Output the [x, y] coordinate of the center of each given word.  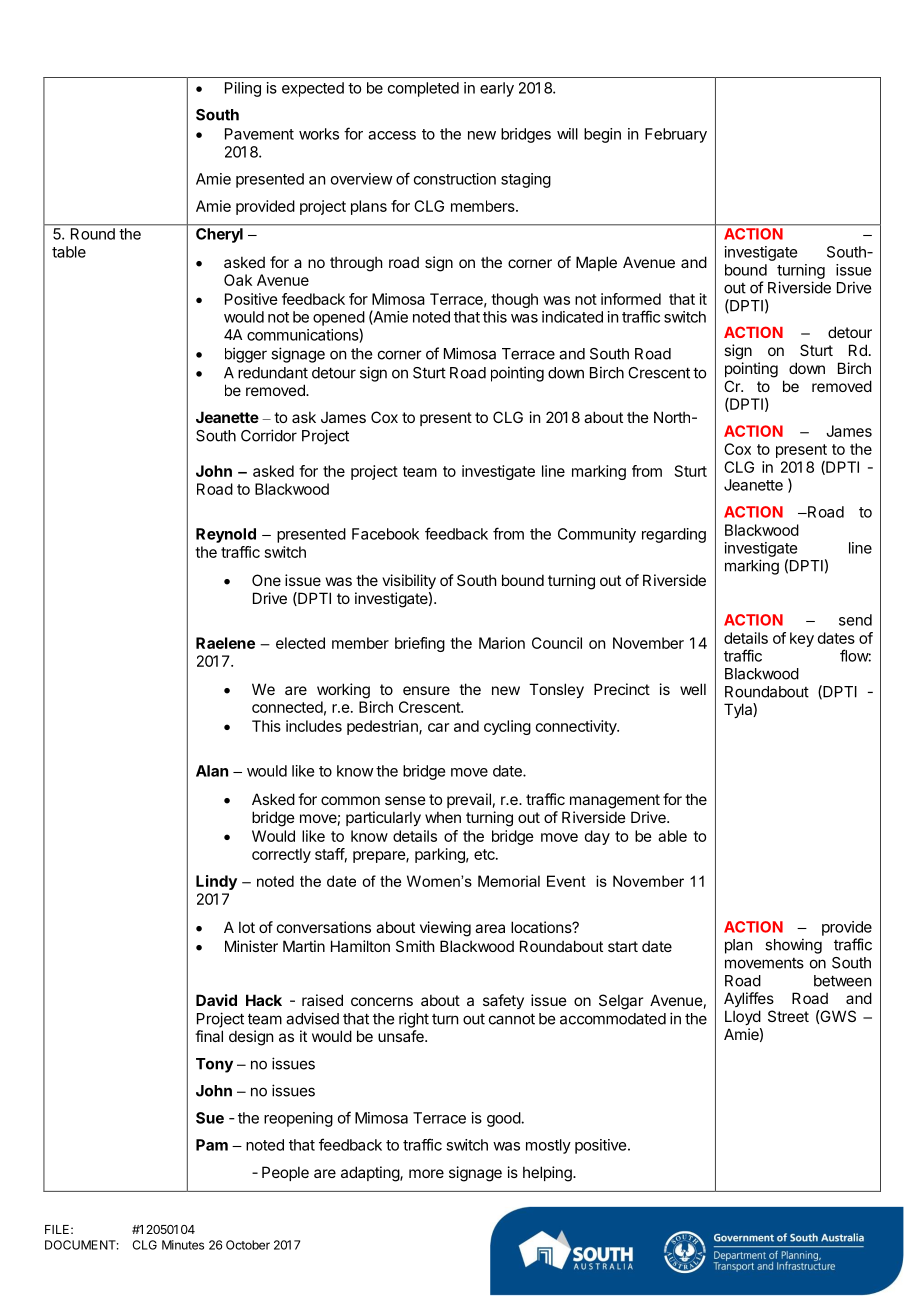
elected [300, 643]
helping [548, 1174]
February [676, 135]
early [497, 89]
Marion [502, 643]
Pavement [259, 134]
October [248, 1245]
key [802, 639]
